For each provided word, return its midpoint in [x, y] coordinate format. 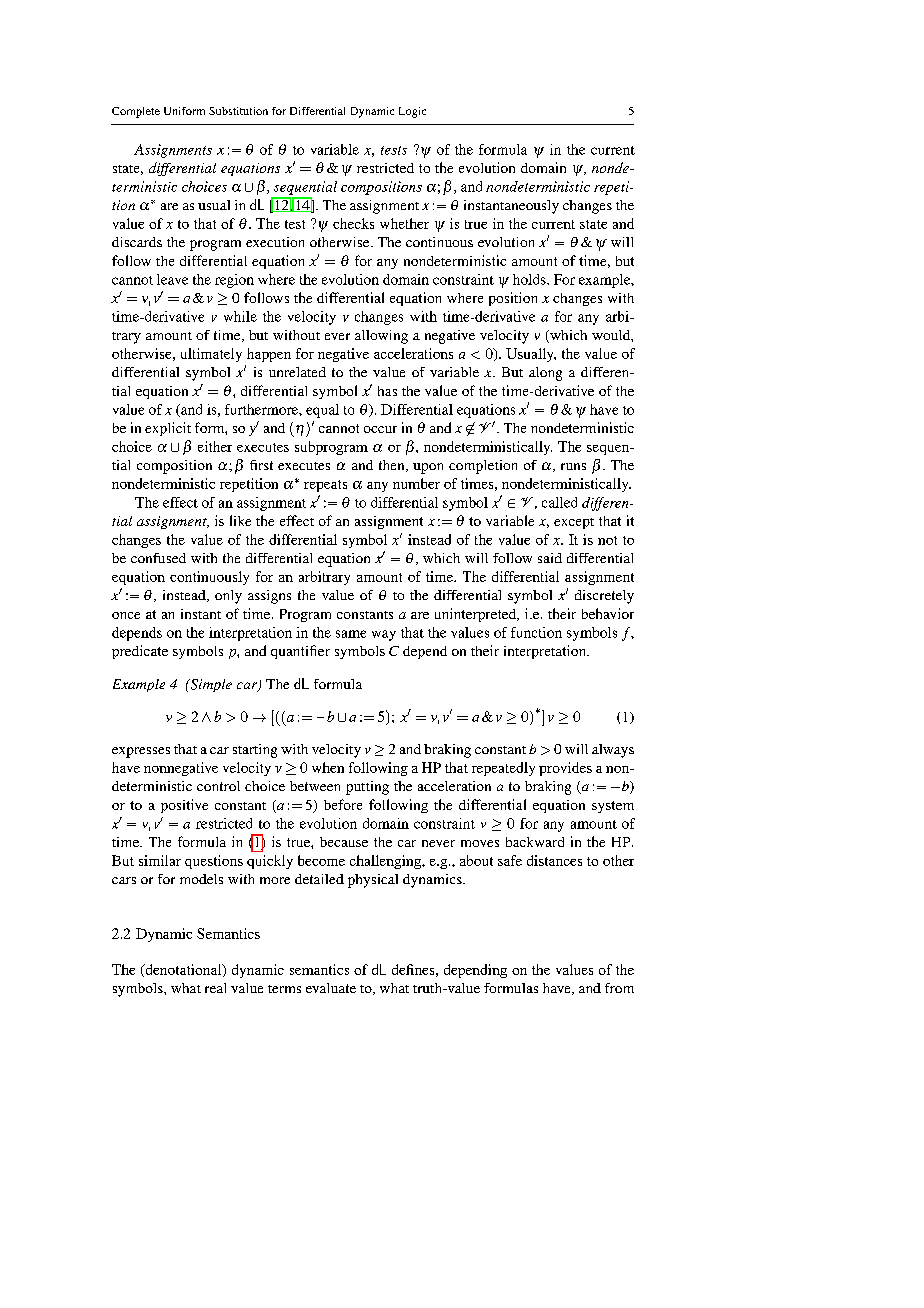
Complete [136, 112]
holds [530, 279]
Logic [412, 112]
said [550, 558]
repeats [325, 486]
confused [158, 558]
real [215, 988]
